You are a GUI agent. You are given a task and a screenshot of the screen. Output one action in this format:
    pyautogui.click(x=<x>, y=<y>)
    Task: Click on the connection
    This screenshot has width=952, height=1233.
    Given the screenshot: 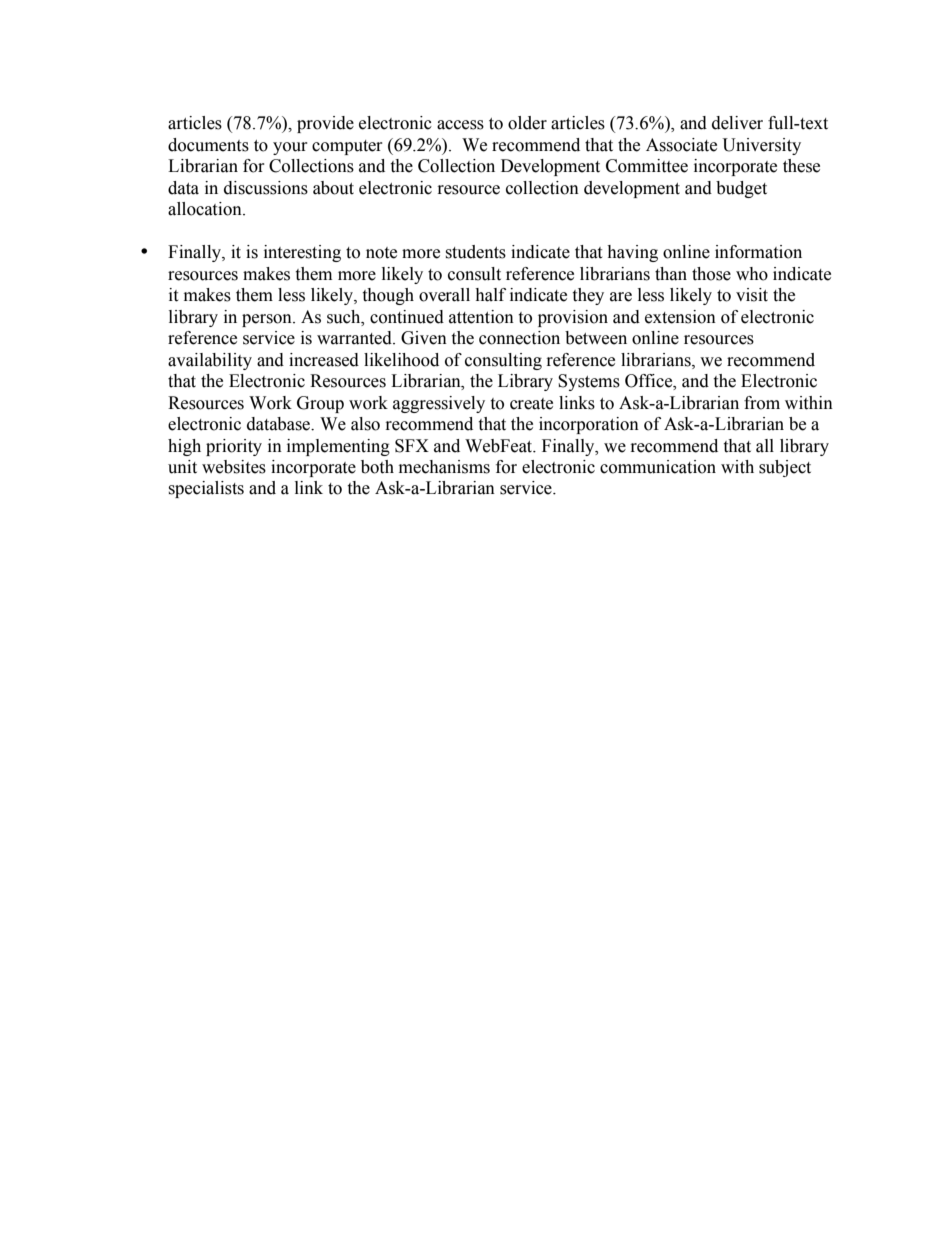 What is the action you would take?
    pyautogui.click(x=519, y=338)
